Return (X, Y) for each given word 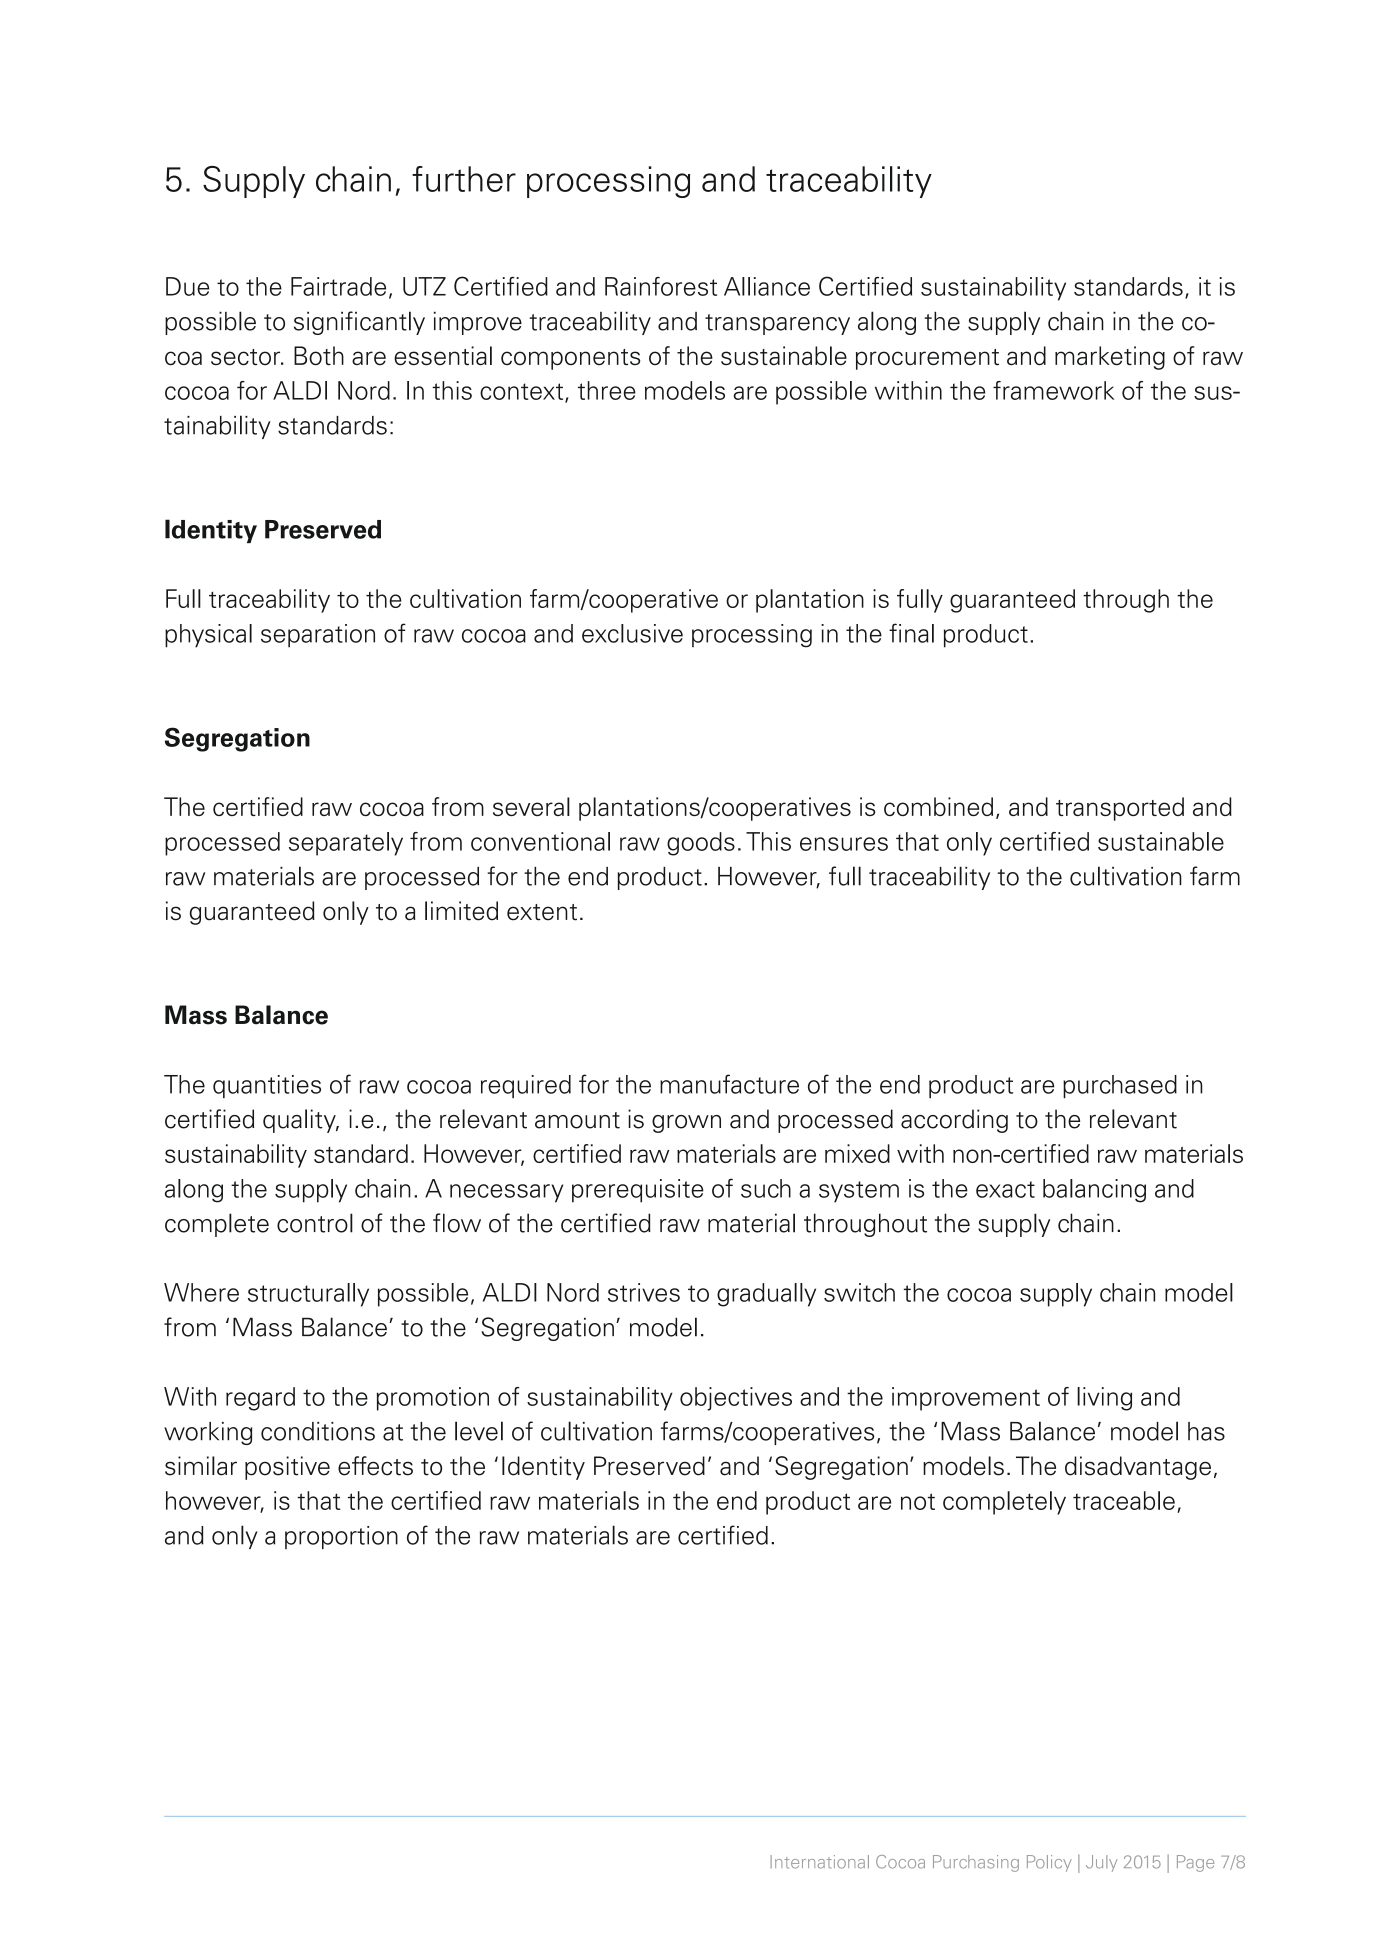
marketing (1110, 358)
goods (701, 844)
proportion (341, 1537)
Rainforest (661, 286)
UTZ (424, 286)
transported (1120, 809)
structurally (308, 1295)
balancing (1094, 1191)
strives (644, 1292)
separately (346, 844)
